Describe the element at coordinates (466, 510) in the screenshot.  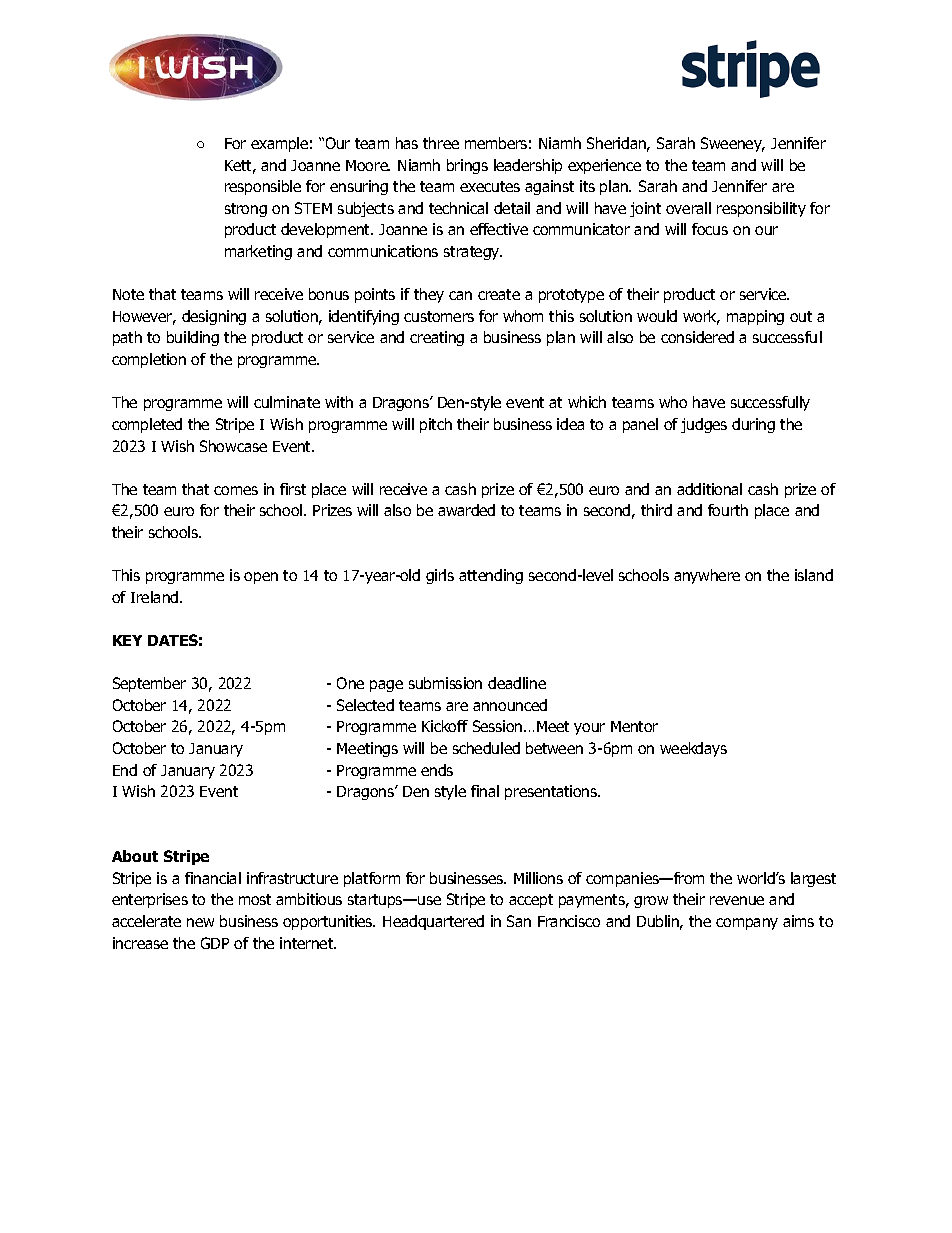
I see `awarded` at that location.
